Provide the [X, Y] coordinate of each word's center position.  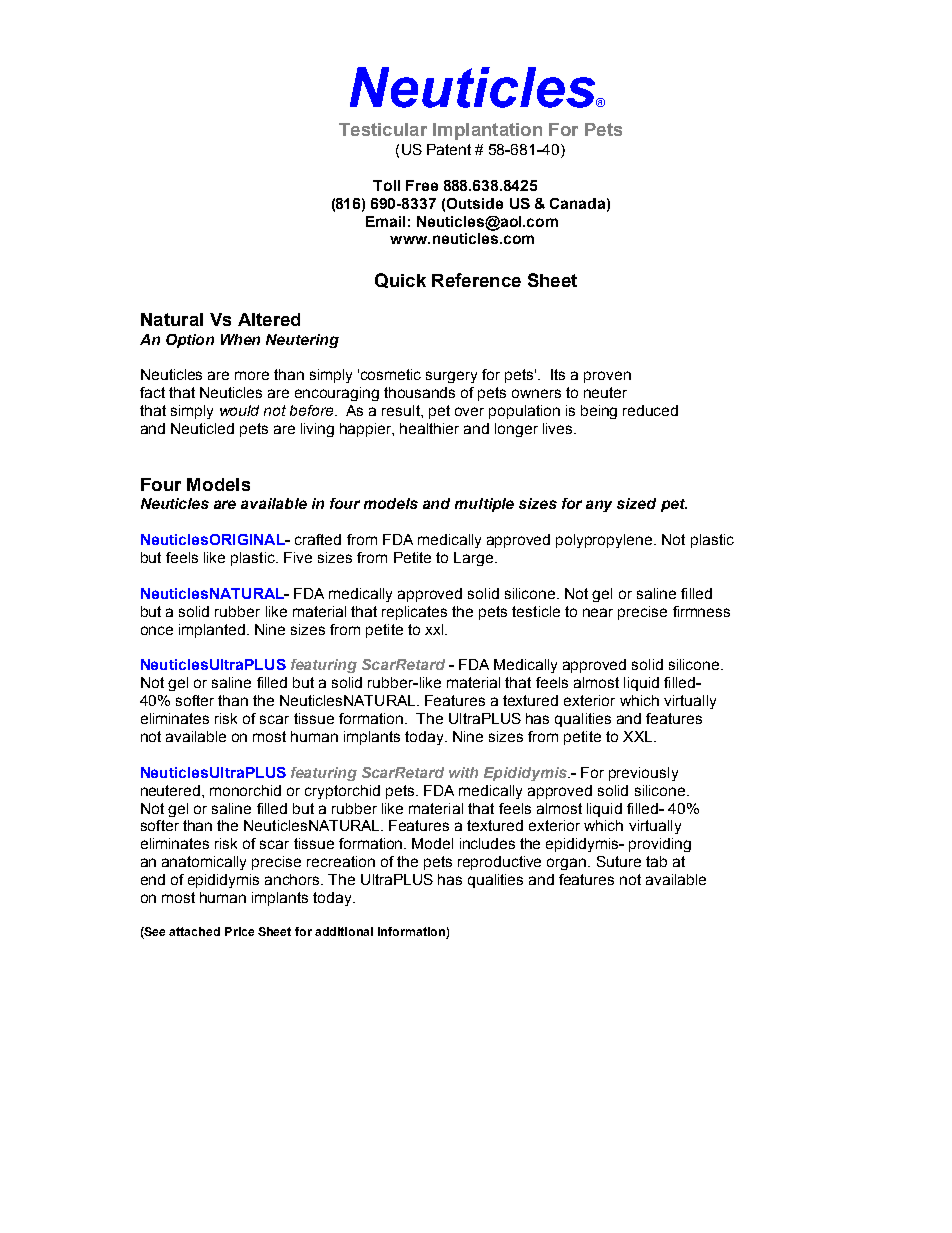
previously [643, 774]
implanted [212, 631]
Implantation [487, 131]
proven [607, 377]
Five [298, 557]
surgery [451, 377]
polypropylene [605, 541]
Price [239, 931]
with [463, 772]
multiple [484, 505]
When [240, 339]
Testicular [383, 129]
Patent [449, 149]
